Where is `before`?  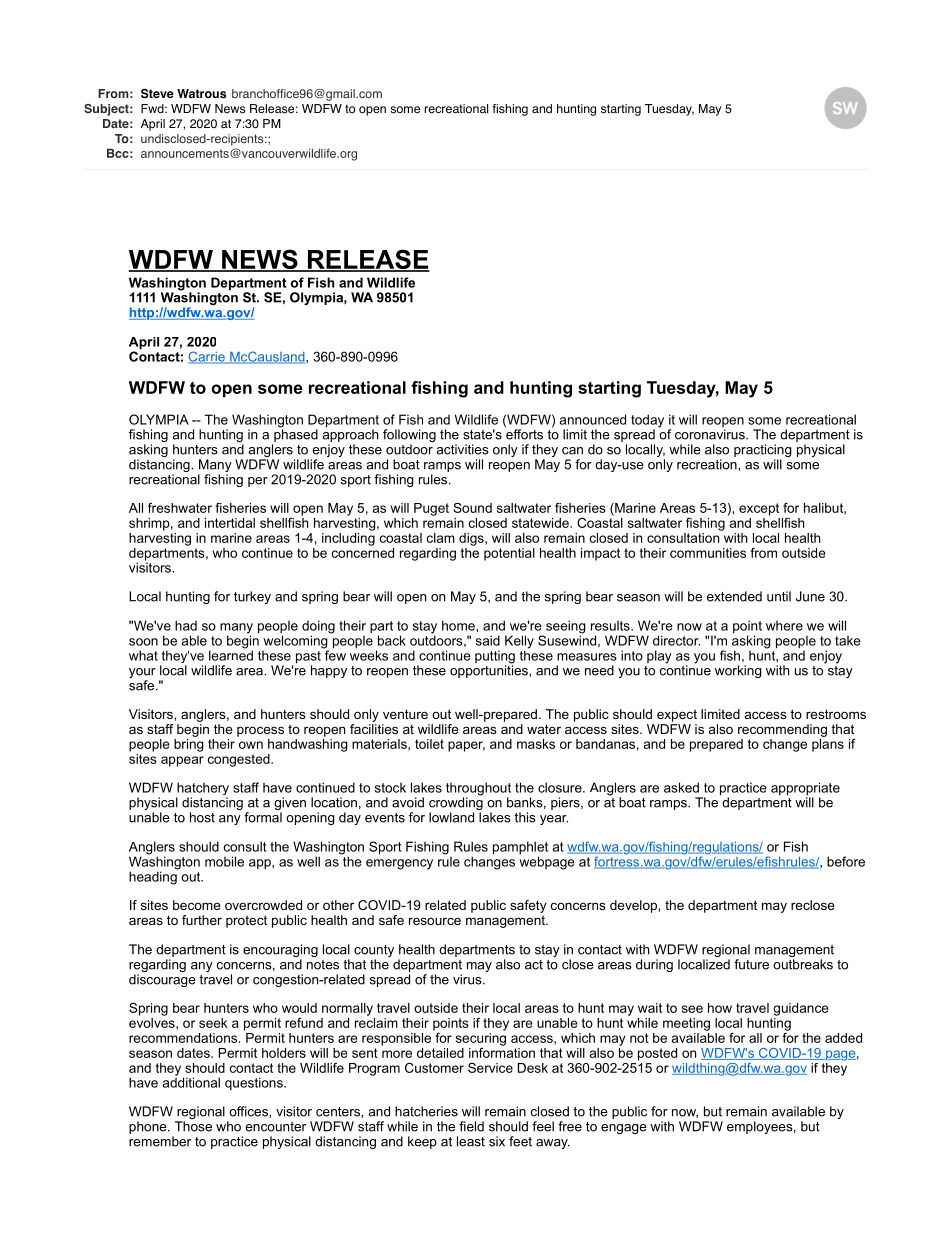
before is located at coordinates (846, 861).
